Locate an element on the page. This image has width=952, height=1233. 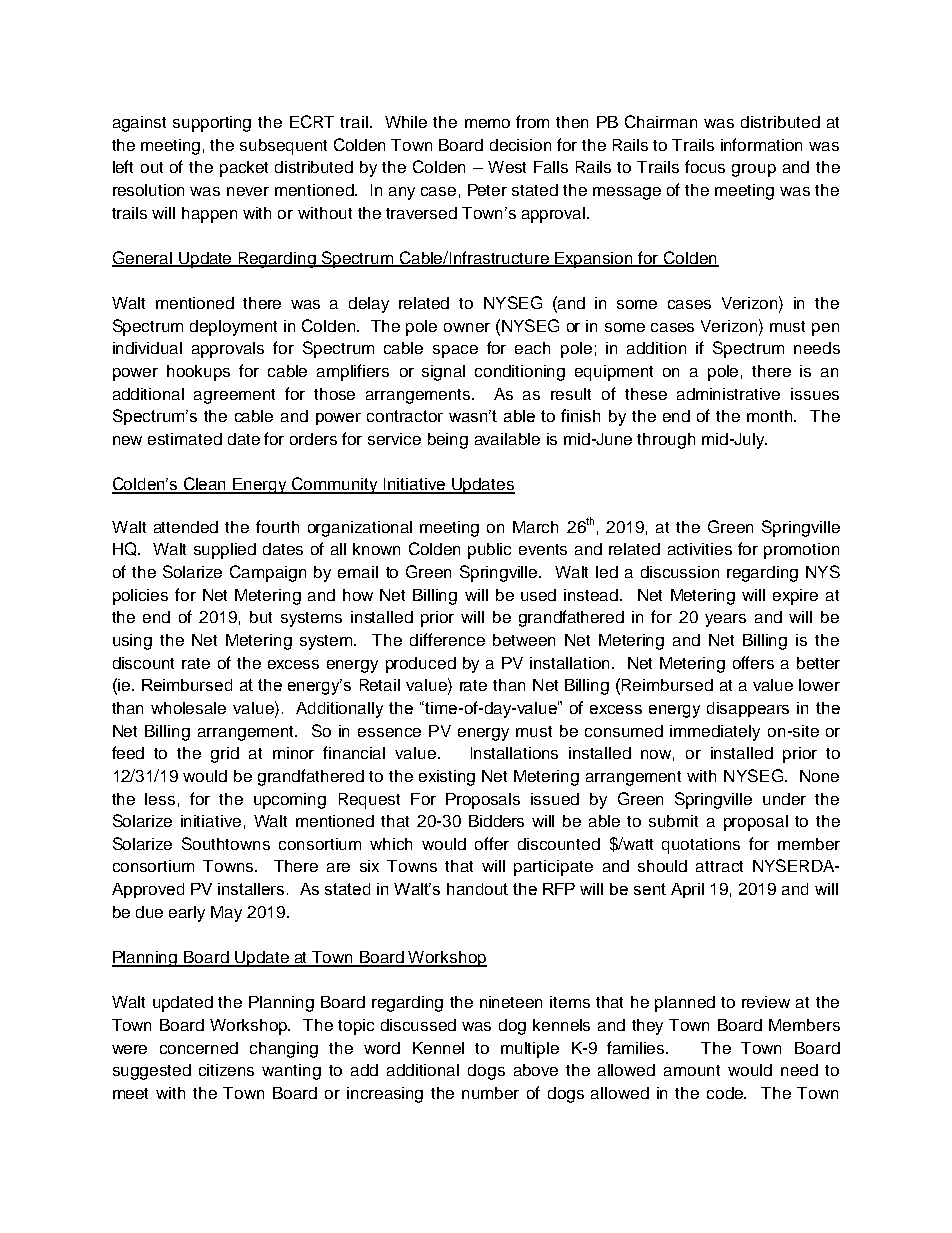
less is located at coordinates (160, 799).
